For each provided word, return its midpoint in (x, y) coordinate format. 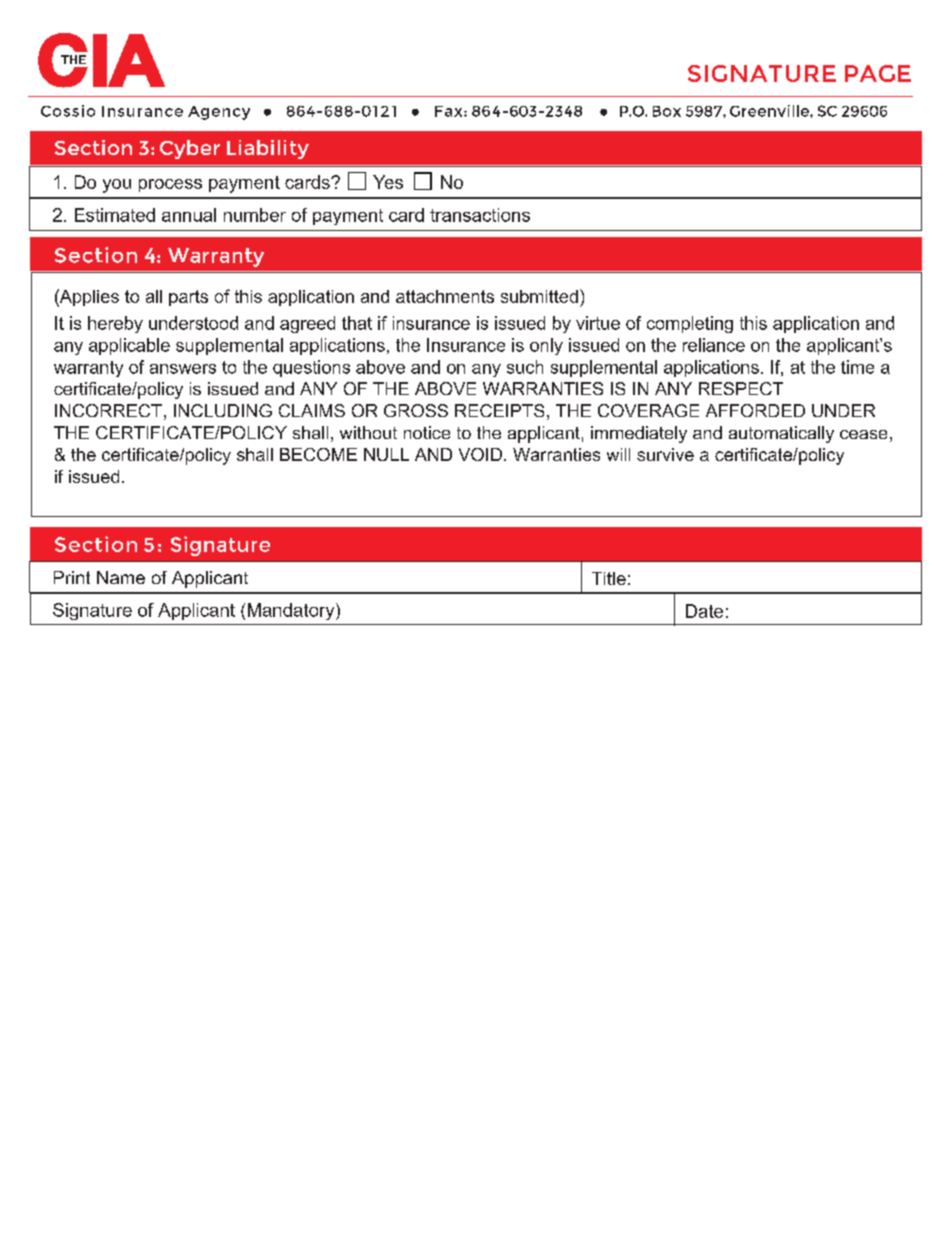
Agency (219, 113)
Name (121, 577)
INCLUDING (223, 410)
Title (609, 578)
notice (427, 432)
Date (704, 611)
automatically (781, 434)
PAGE (878, 73)
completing (690, 324)
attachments (445, 296)
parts (188, 298)
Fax (450, 111)
